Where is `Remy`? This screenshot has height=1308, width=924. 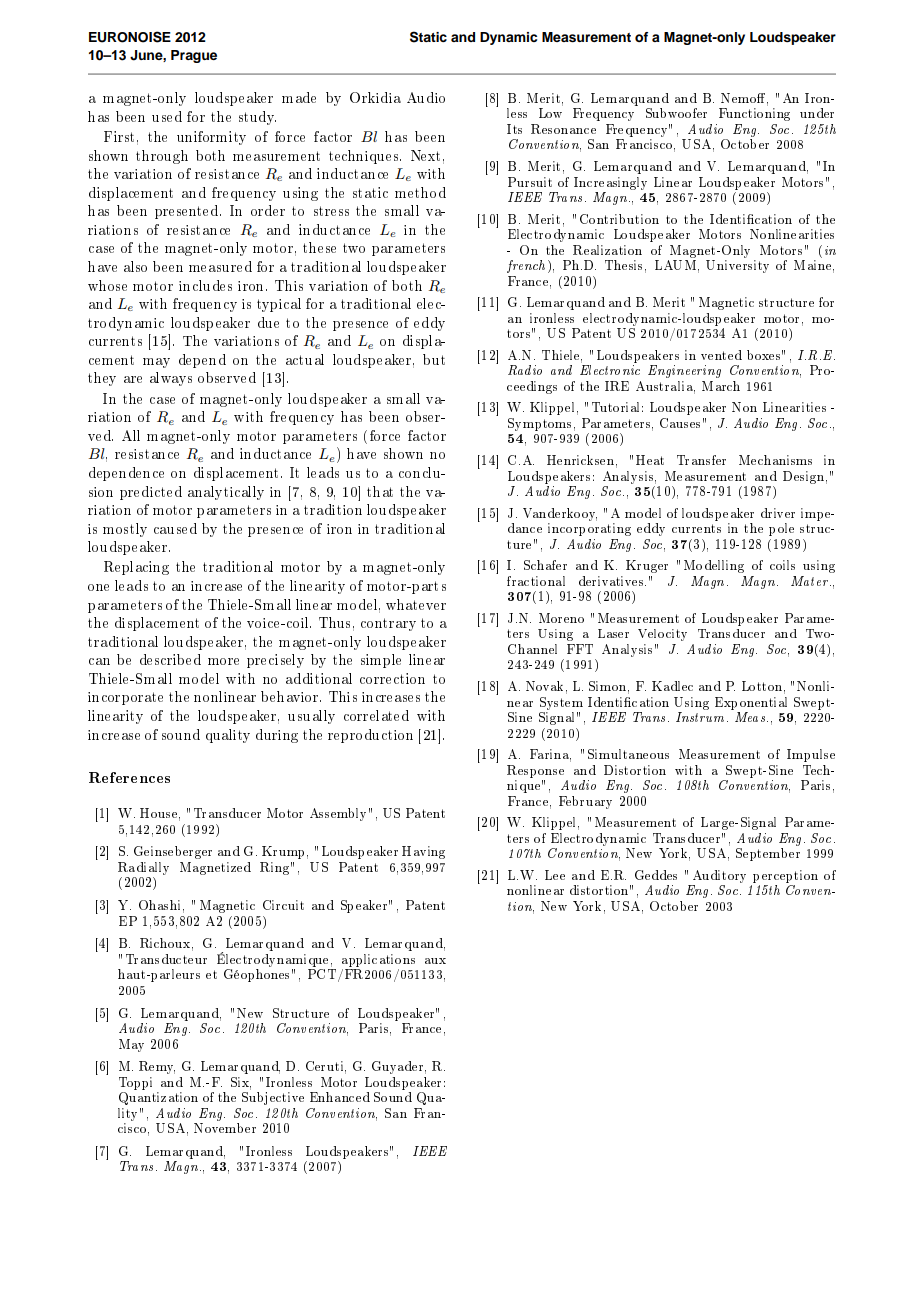 Remy is located at coordinates (157, 1067).
